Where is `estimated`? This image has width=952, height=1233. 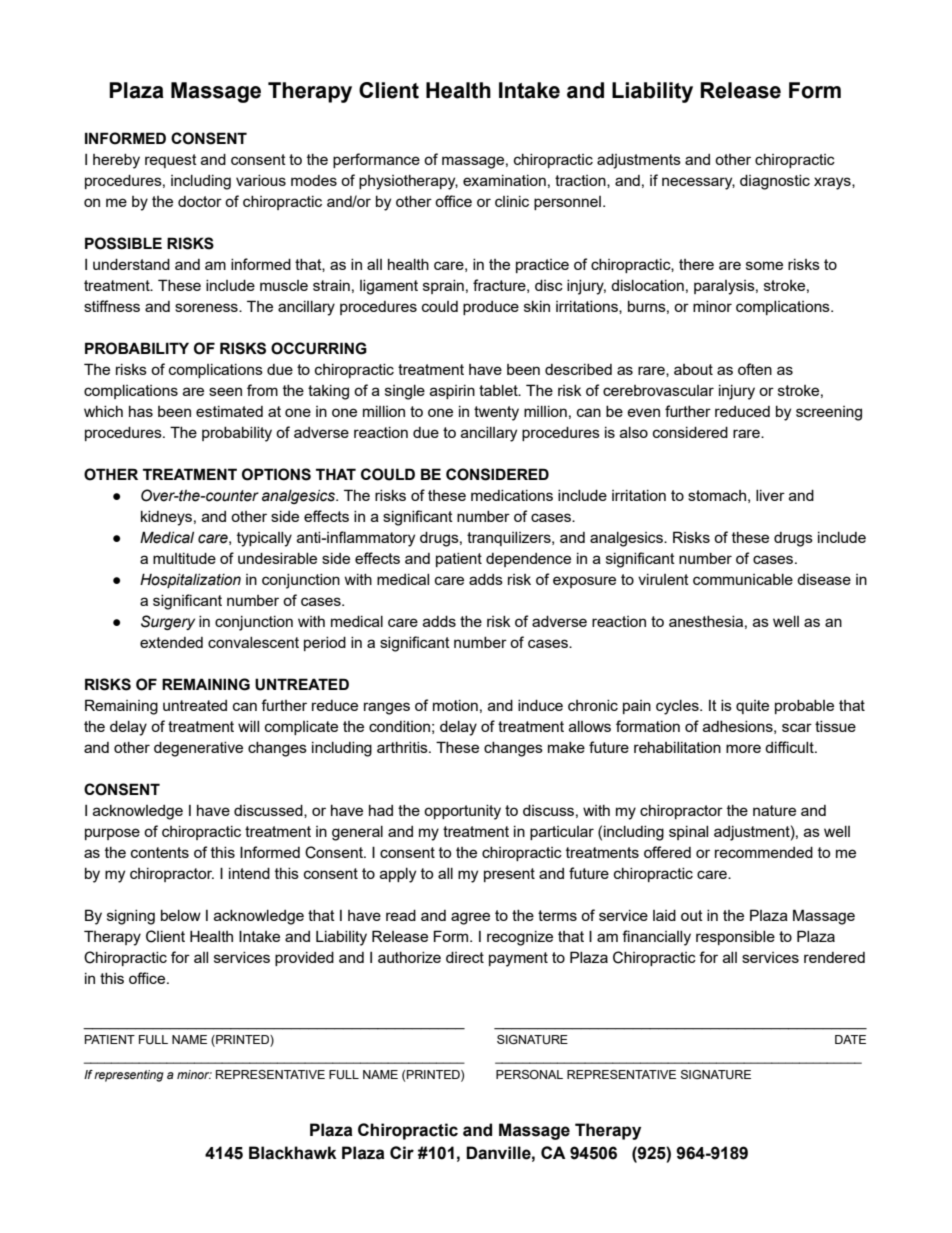
estimated is located at coordinates (229, 411).
